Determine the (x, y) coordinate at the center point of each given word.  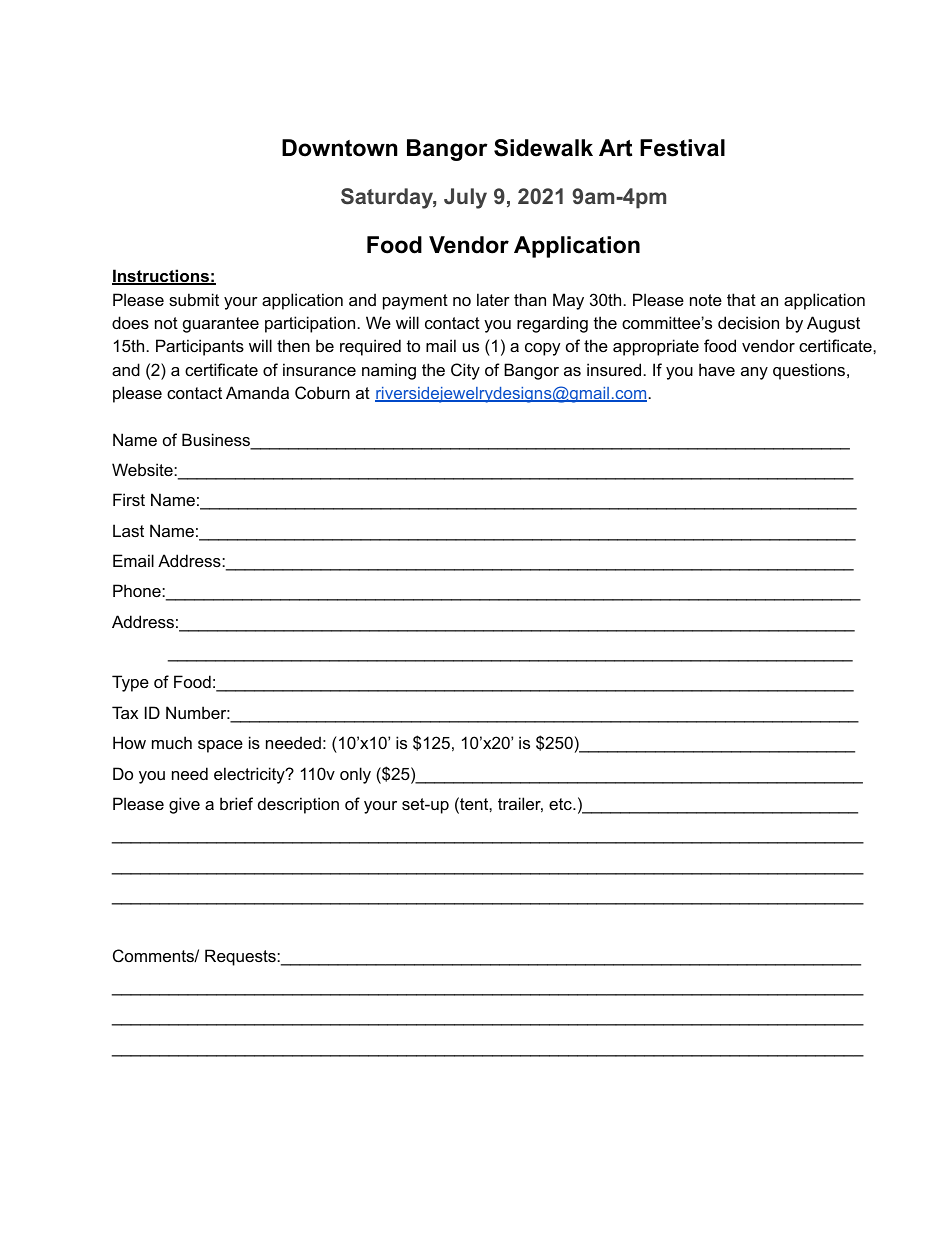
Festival (682, 148)
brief (236, 803)
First (129, 499)
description (298, 805)
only (355, 775)
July (465, 198)
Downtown (339, 148)
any (754, 373)
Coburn (322, 392)
